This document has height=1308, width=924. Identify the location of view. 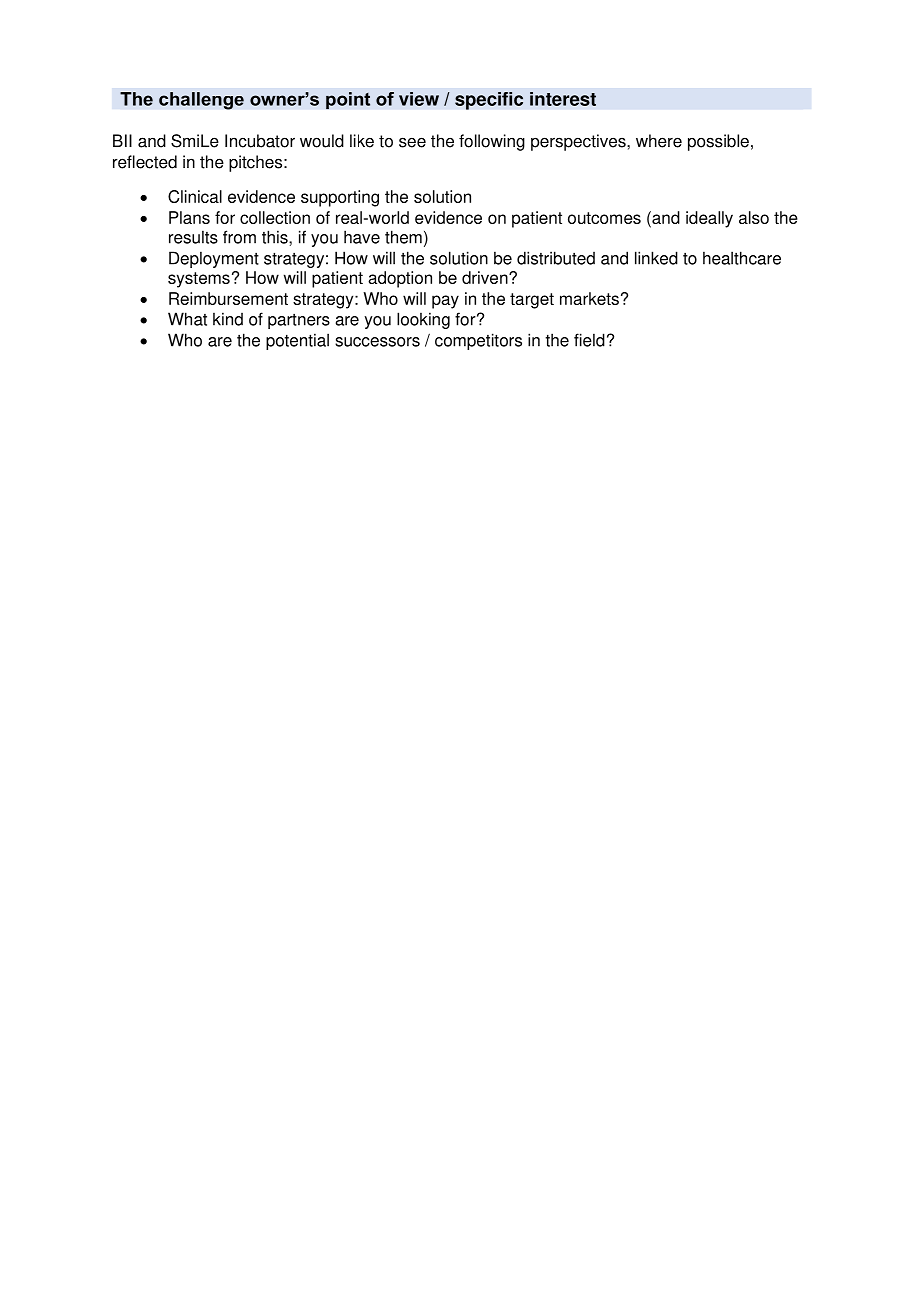
(419, 99).
